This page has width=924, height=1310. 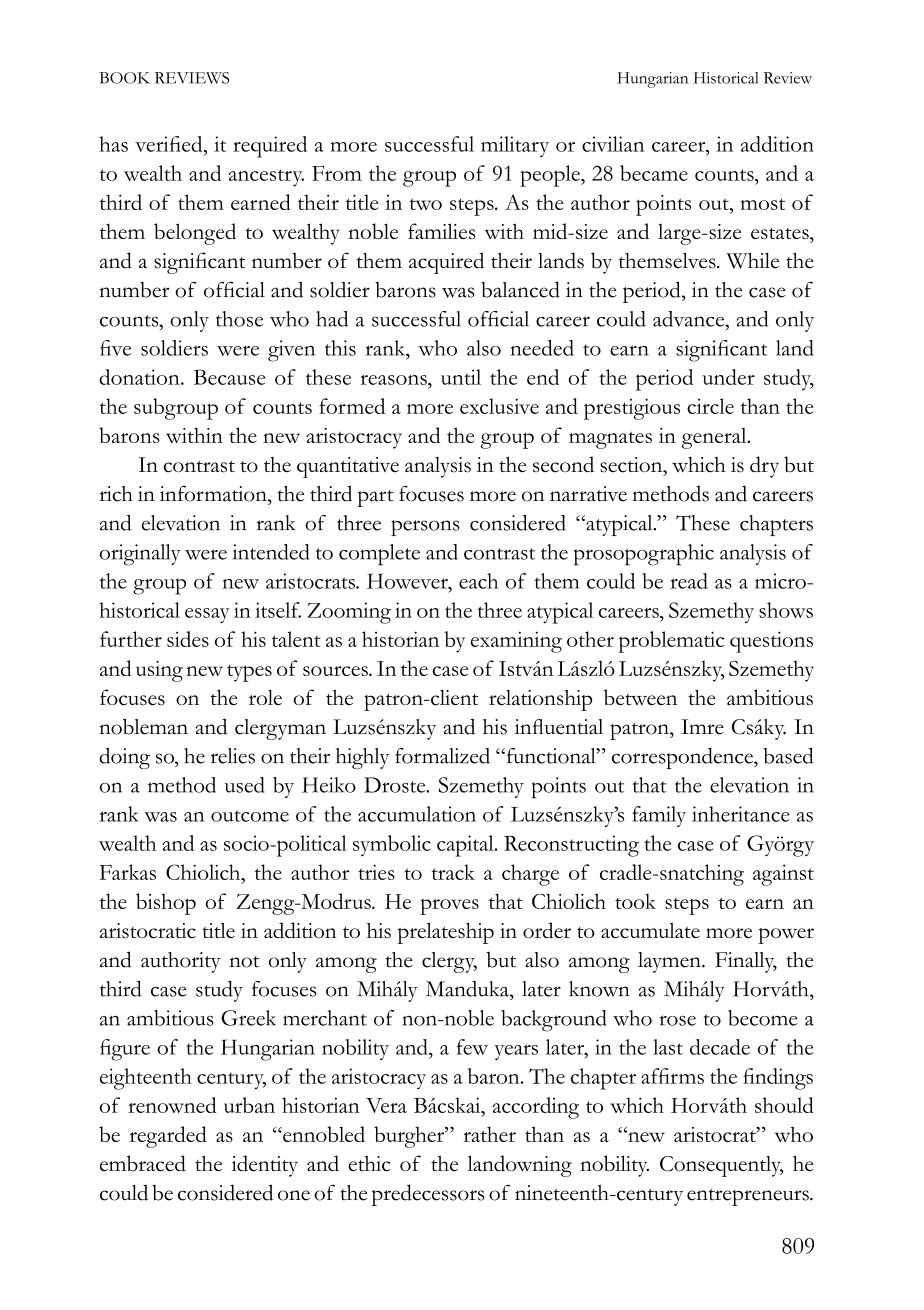 I want to click on predecessors, so click(x=428, y=1195).
